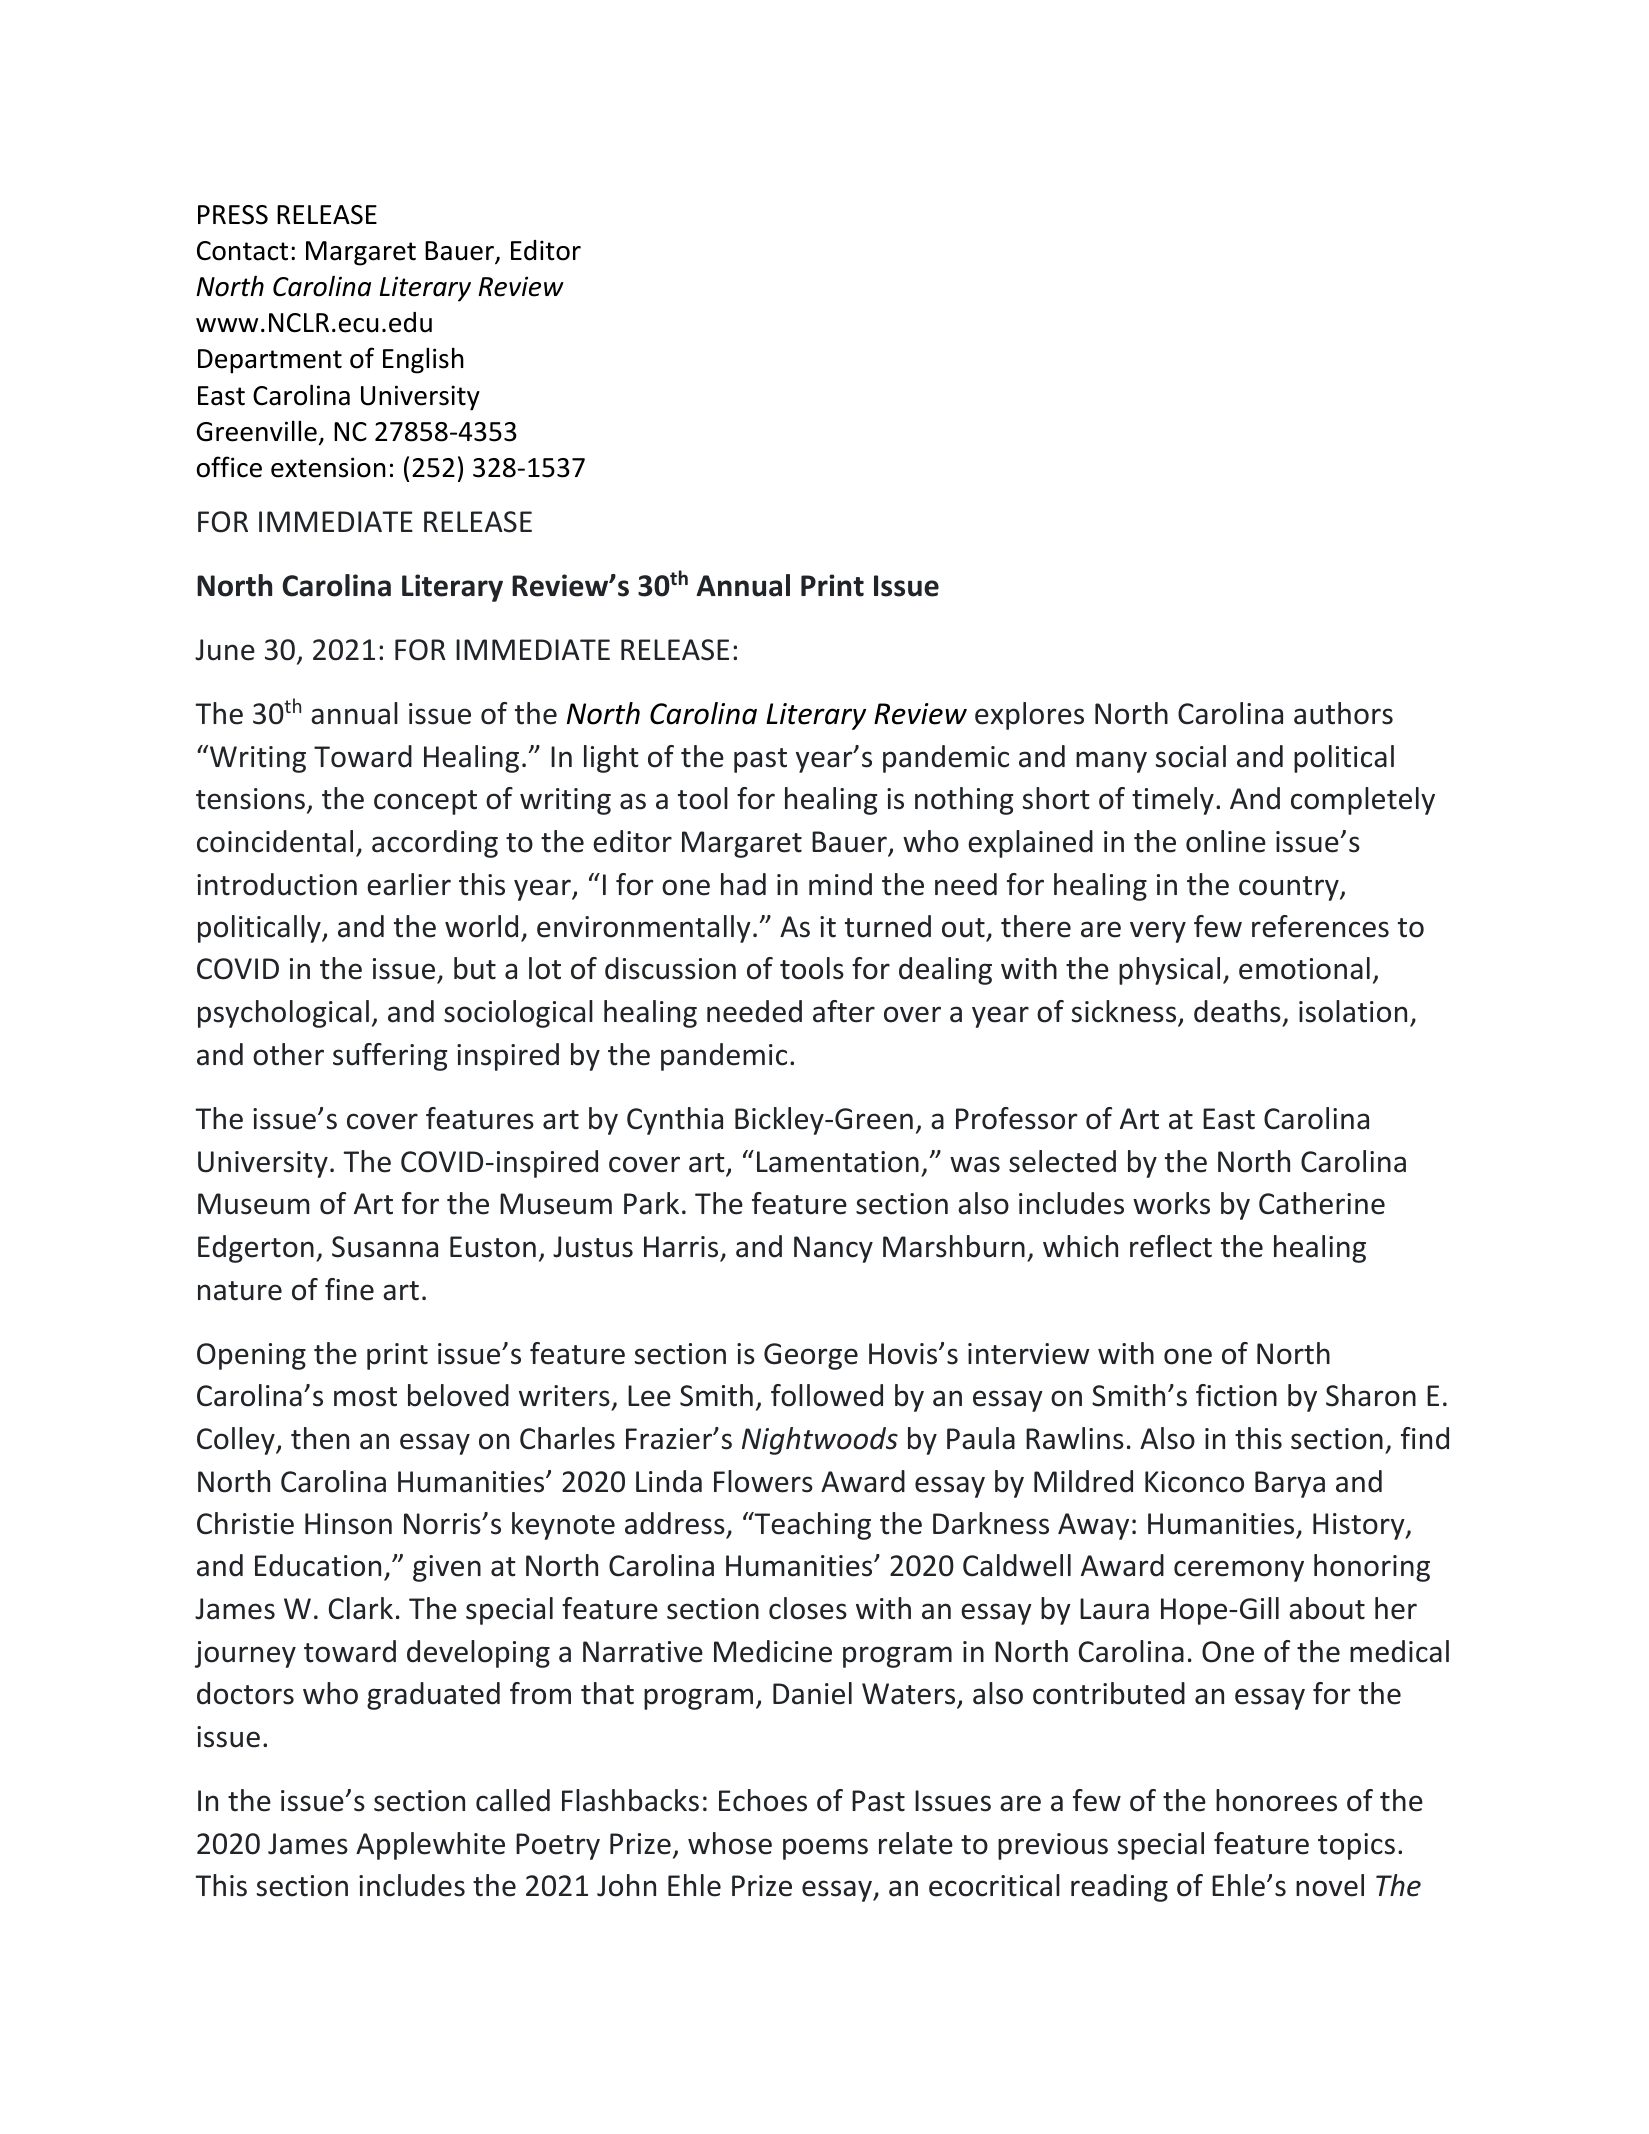  What do you see at coordinates (349, 1289) in the document?
I see `fine` at bounding box center [349, 1289].
